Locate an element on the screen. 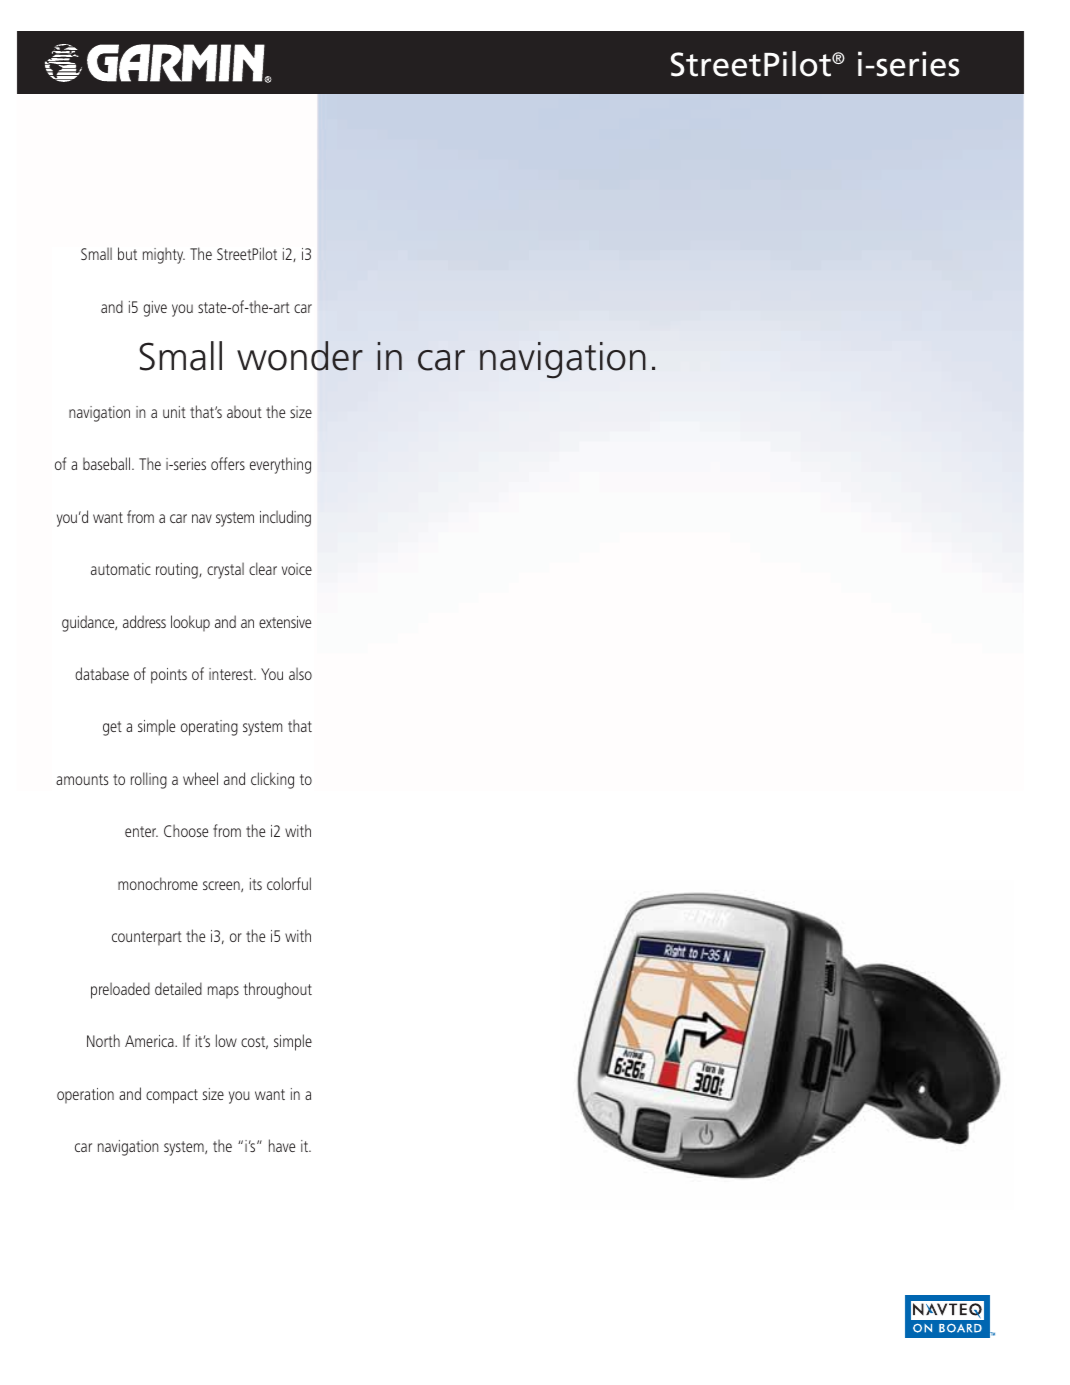  operation is located at coordinates (85, 1096).
